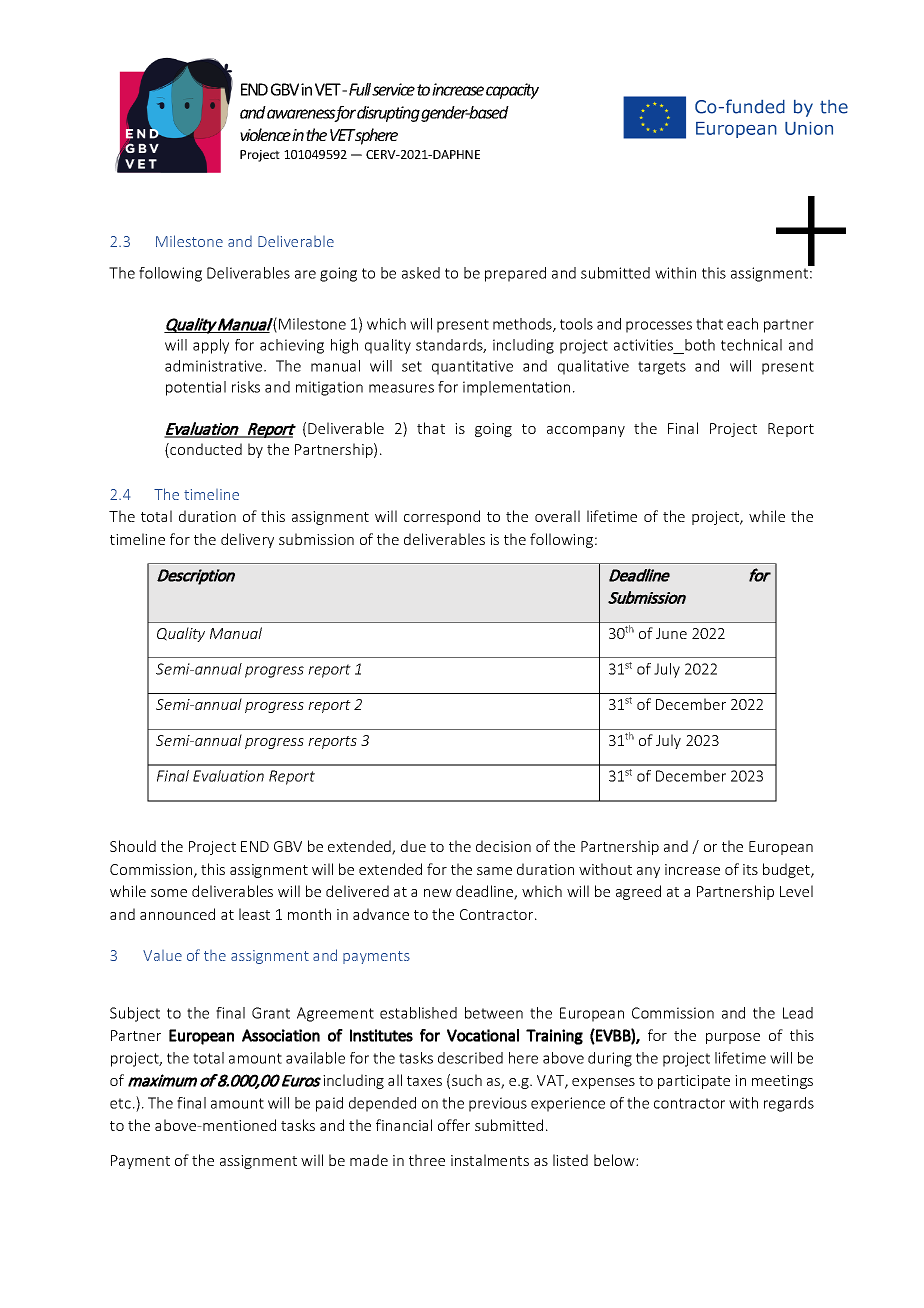  What do you see at coordinates (265, 134) in the screenshot?
I see `violence` at bounding box center [265, 134].
